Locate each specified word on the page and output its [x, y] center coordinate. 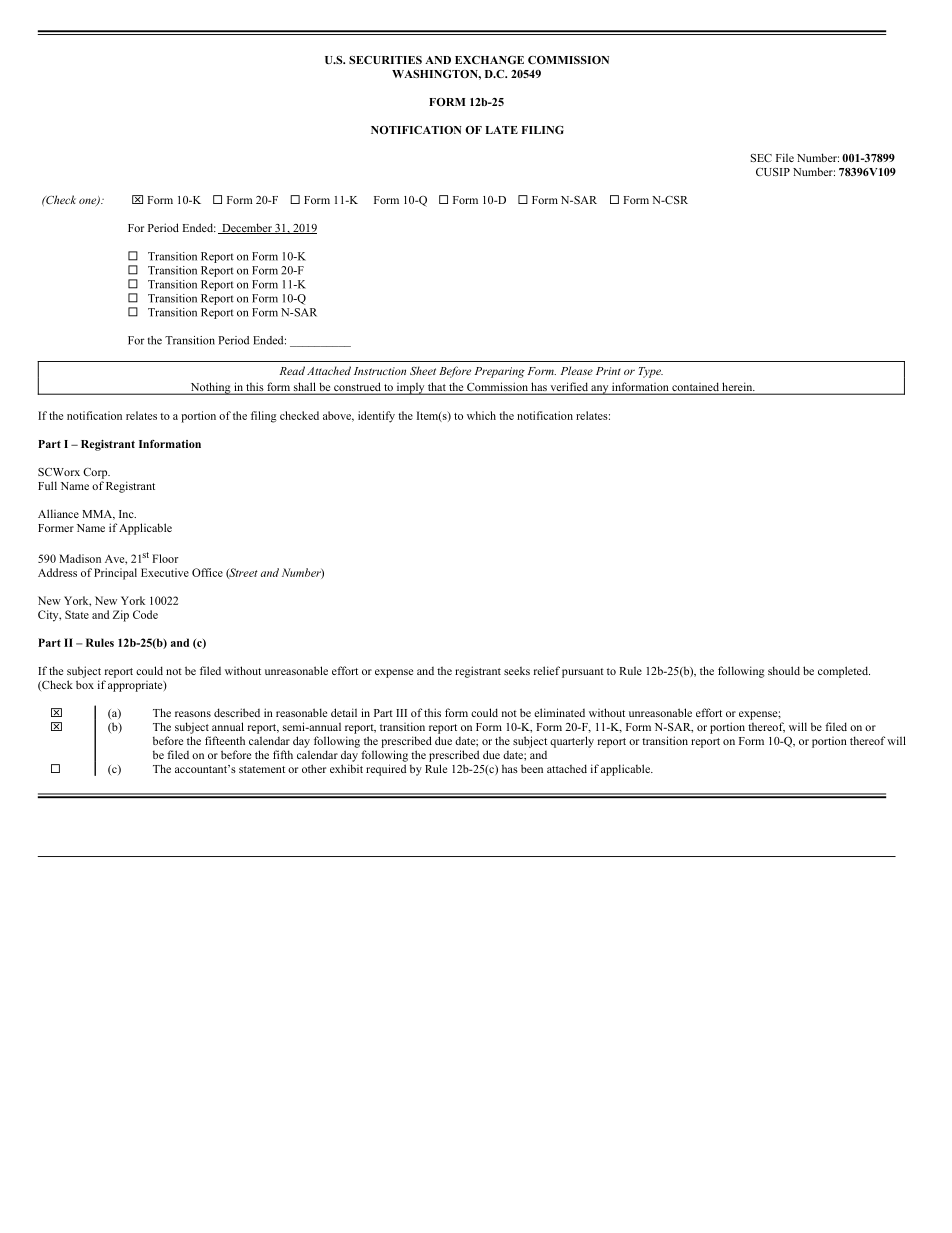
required [386, 770]
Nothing [210, 388]
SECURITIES [385, 60]
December [247, 228]
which [481, 415]
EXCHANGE [489, 59]
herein [737, 388]
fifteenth [225, 740]
